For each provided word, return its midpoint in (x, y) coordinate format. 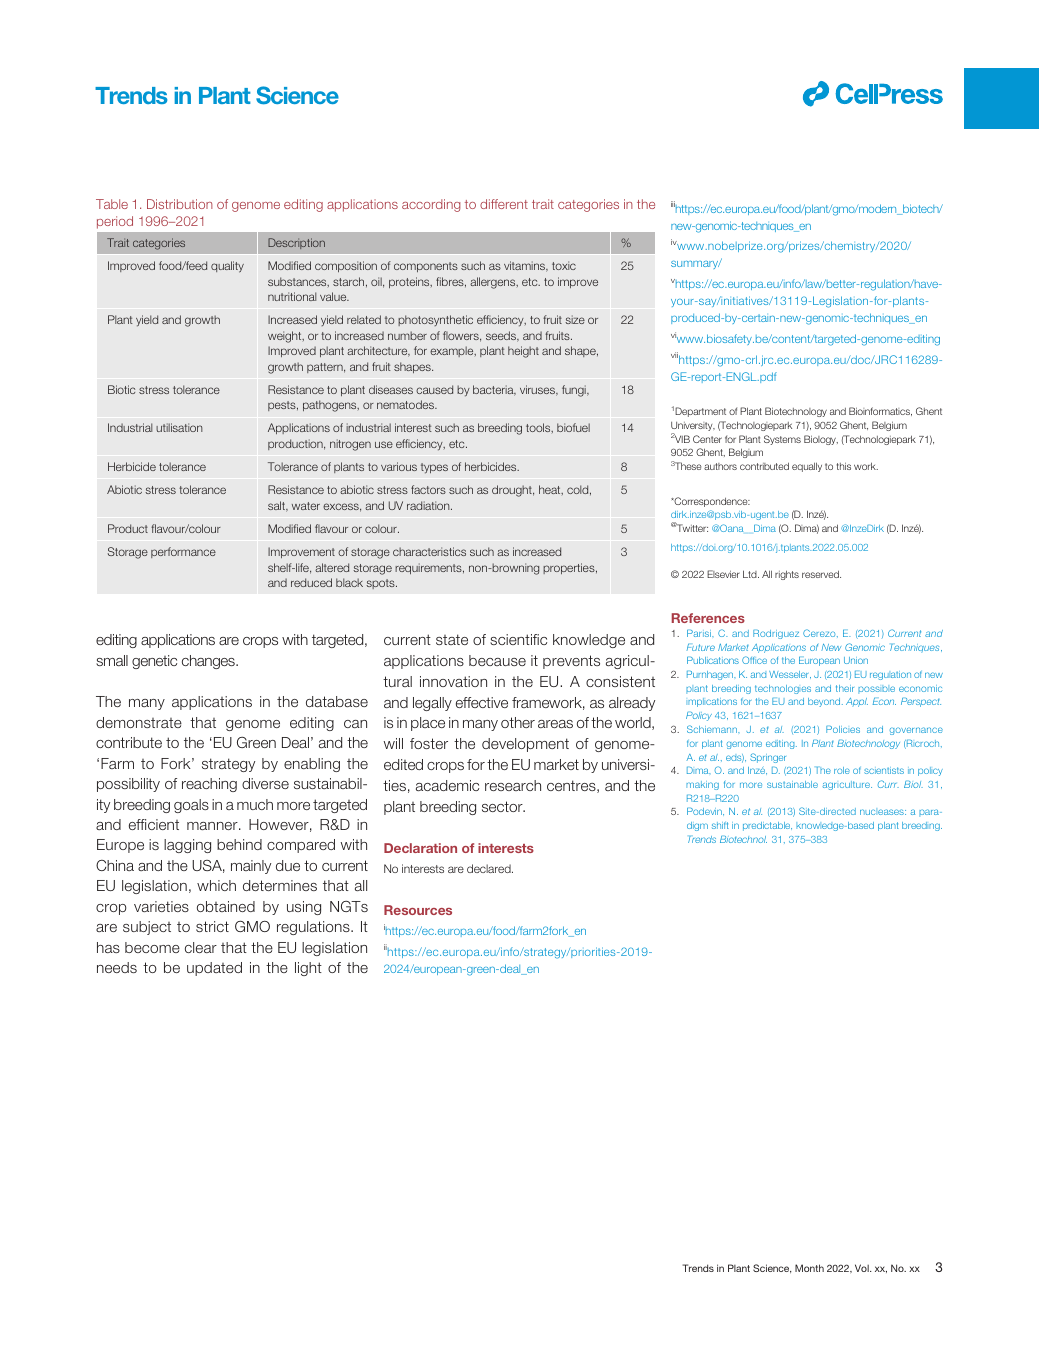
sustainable (792, 784)
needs (117, 967)
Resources (418, 910)
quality (227, 267)
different (504, 204)
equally (807, 467)
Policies (843, 729)
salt (277, 506)
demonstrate (139, 722)
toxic (564, 265)
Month (809, 1268)
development (525, 745)
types (434, 468)
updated (214, 969)
